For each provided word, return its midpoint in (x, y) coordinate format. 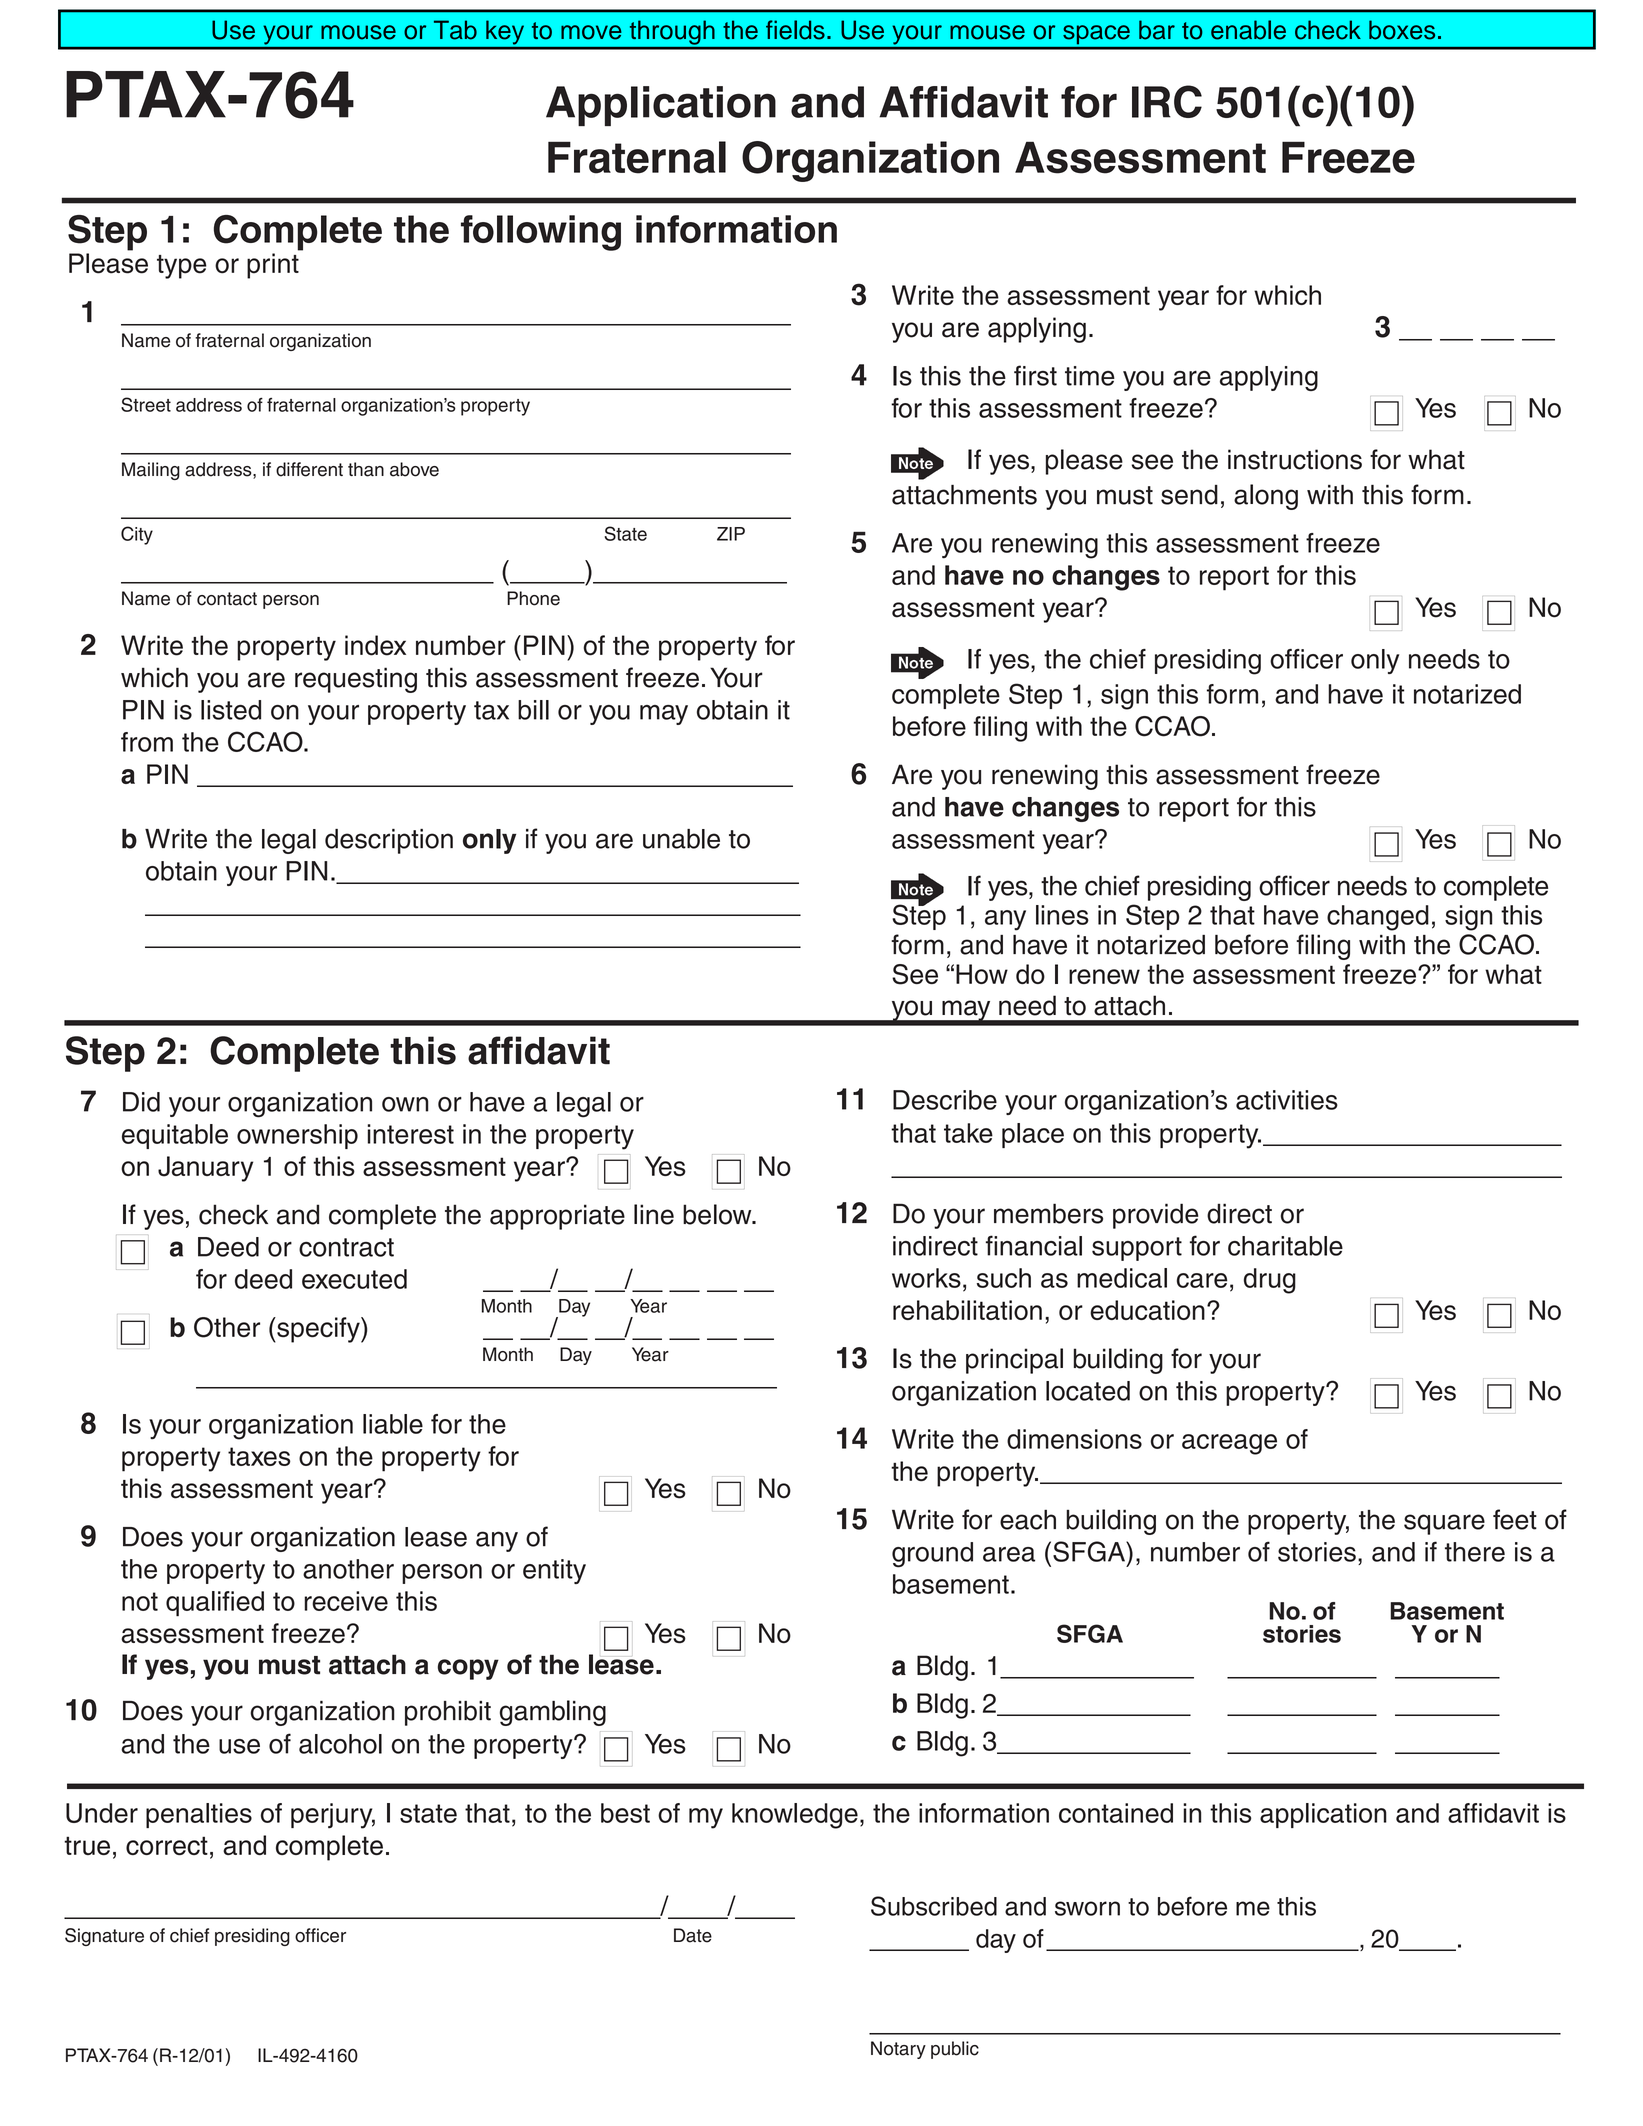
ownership (297, 1136)
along (1266, 497)
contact (227, 599)
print (273, 266)
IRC (1167, 101)
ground (932, 1555)
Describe (945, 1100)
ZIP (731, 534)
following (541, 233)
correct (167, 1845)
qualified (215, 1604)
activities (1287, 1100)
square (1444, 1524)
